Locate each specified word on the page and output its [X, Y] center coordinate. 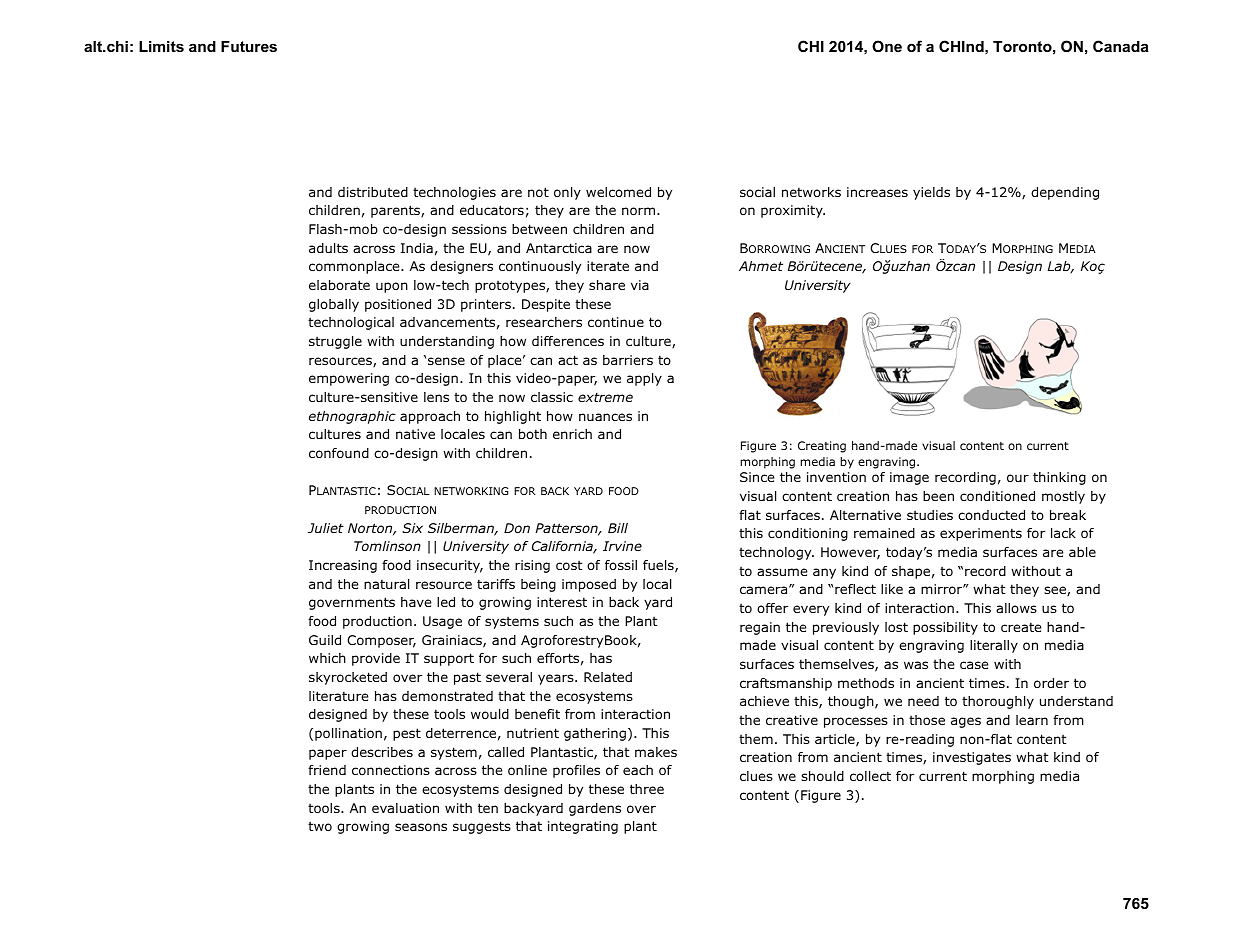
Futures [249, 46]
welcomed [618, 192]
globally [334, 305]
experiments [981, 534]
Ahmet [761, 266]
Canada [1121, 46]
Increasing [343, 566]
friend [327, 770]
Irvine [622, 546]
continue [616, 322]
